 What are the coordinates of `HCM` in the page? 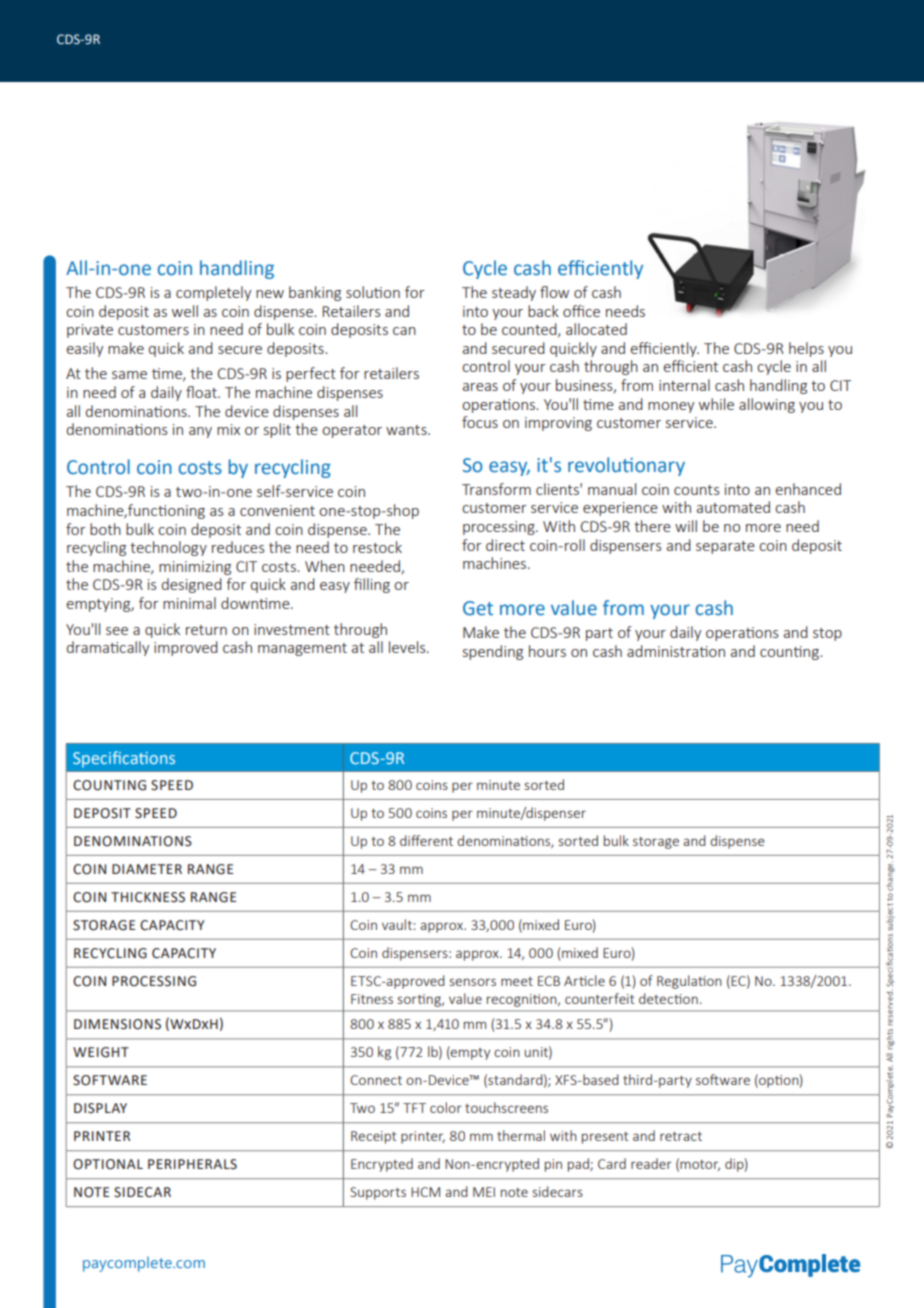 It's located at (425, 1192).
